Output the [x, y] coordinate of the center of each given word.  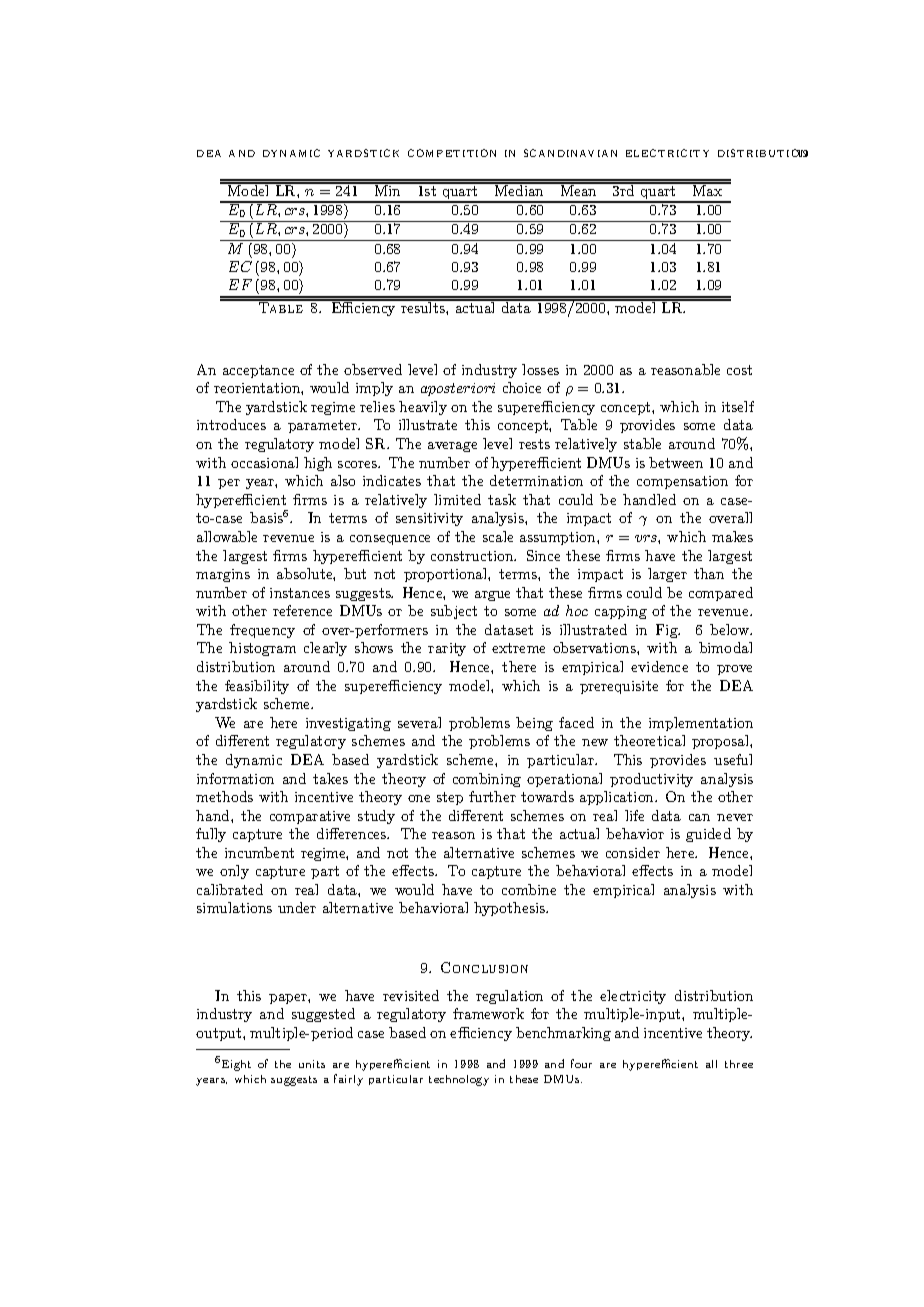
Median [519, 189]
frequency [262, 631]
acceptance [258, 371]
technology [459, 1080]
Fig [668, 631]
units [312, 1064]
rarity [447, 649]
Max [708, 189]
